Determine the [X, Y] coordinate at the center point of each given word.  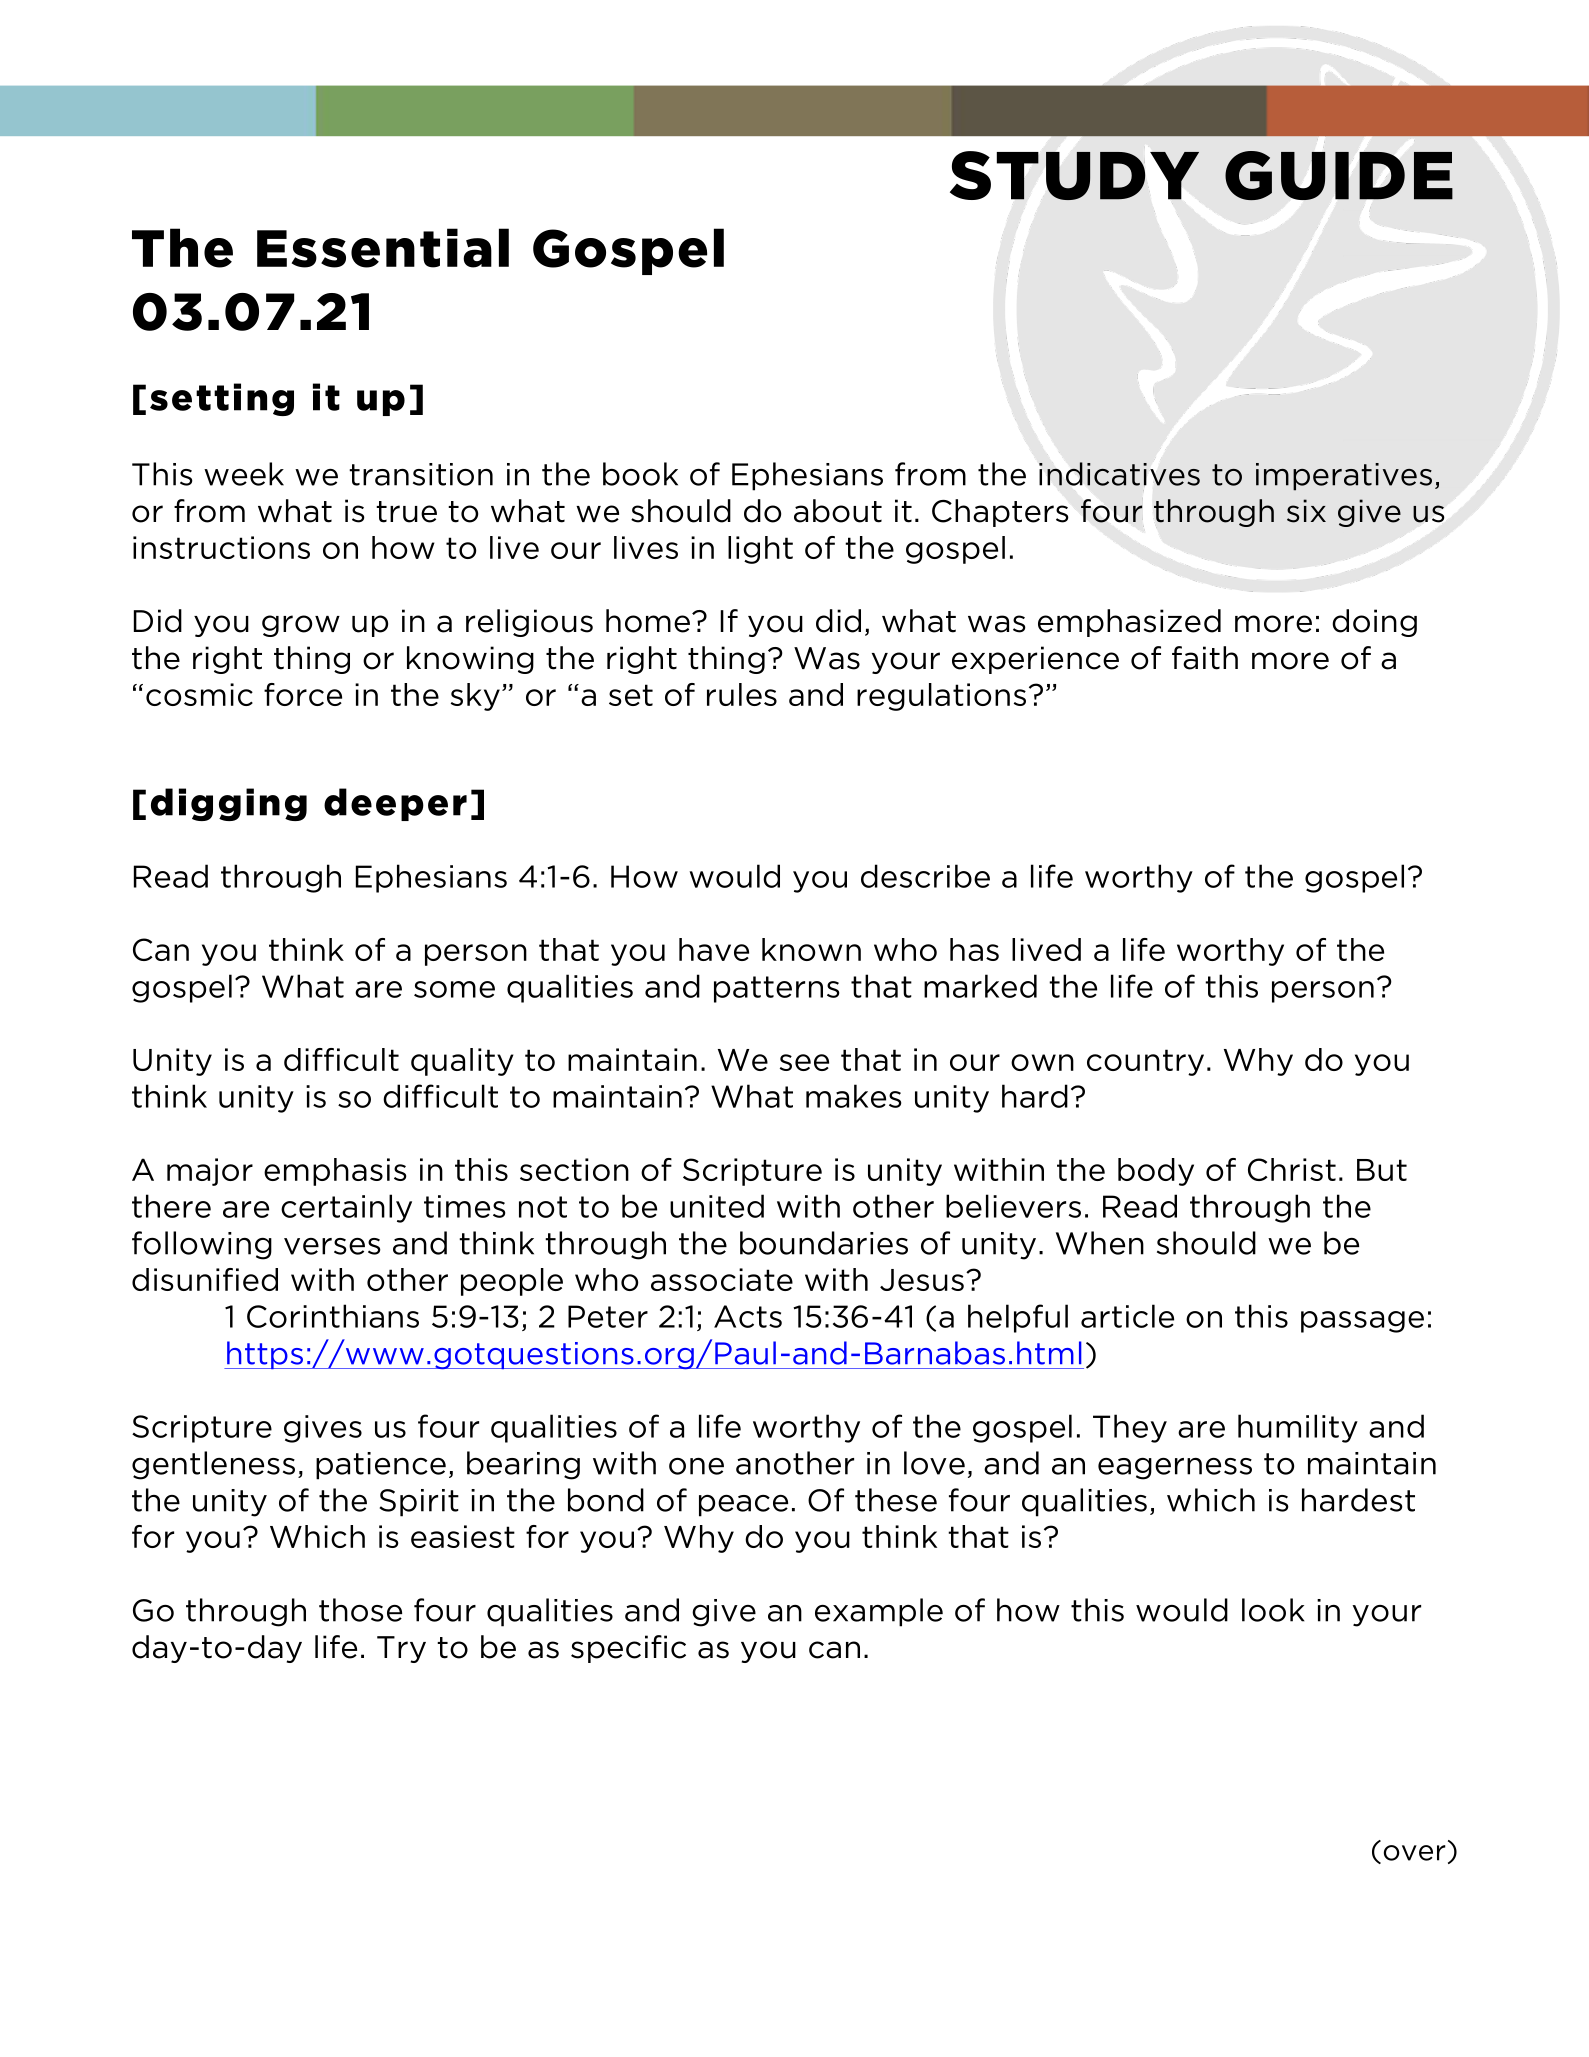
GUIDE [1339, 175]
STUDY [1074, 175]
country [1145, 1062]
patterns [776, 989]
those [360, 1610]
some [454, 989]
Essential [383, 248]
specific [628, 1649]
